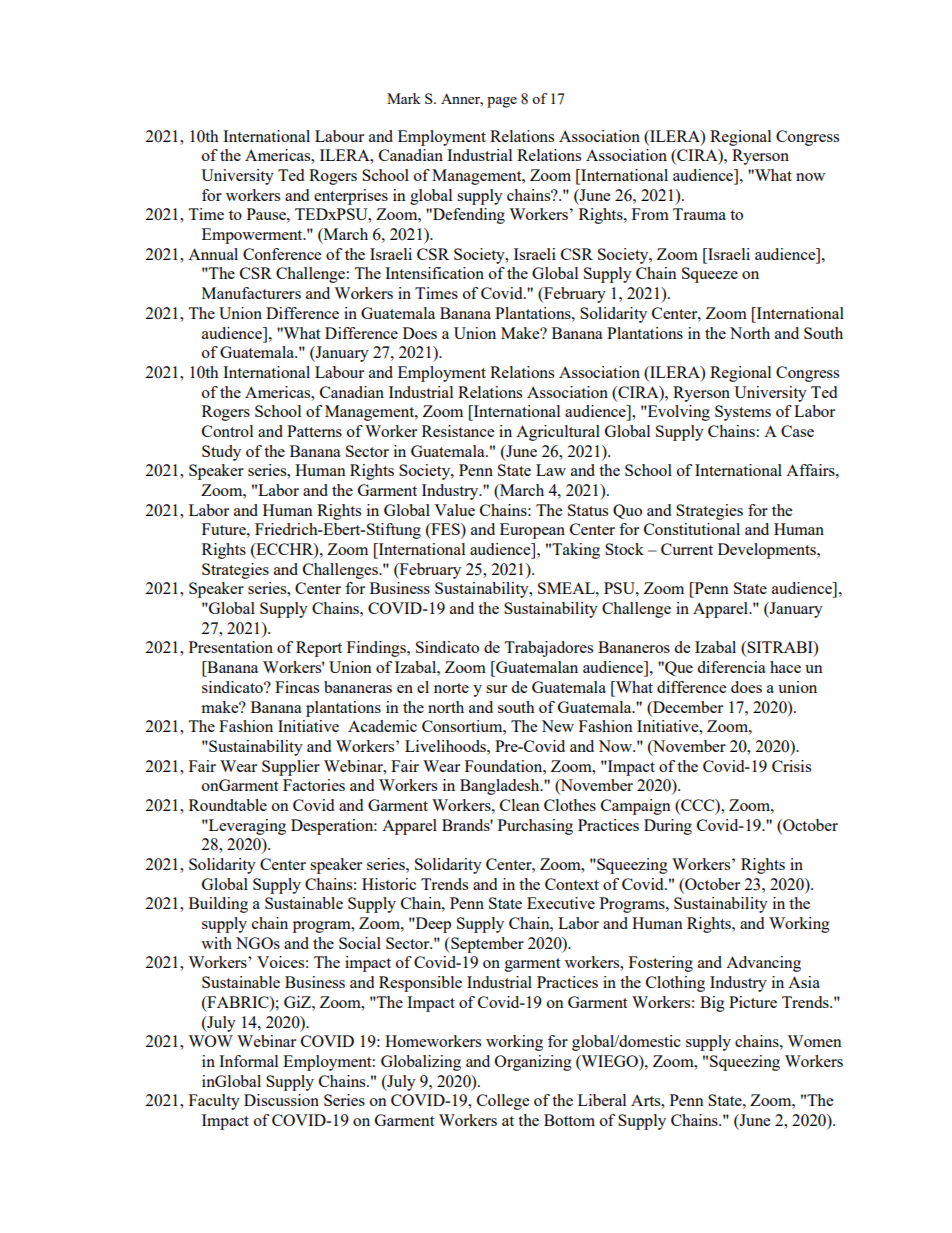 This page has width=952, height=1233. I want to click on Crisis, so click(791, 766).
